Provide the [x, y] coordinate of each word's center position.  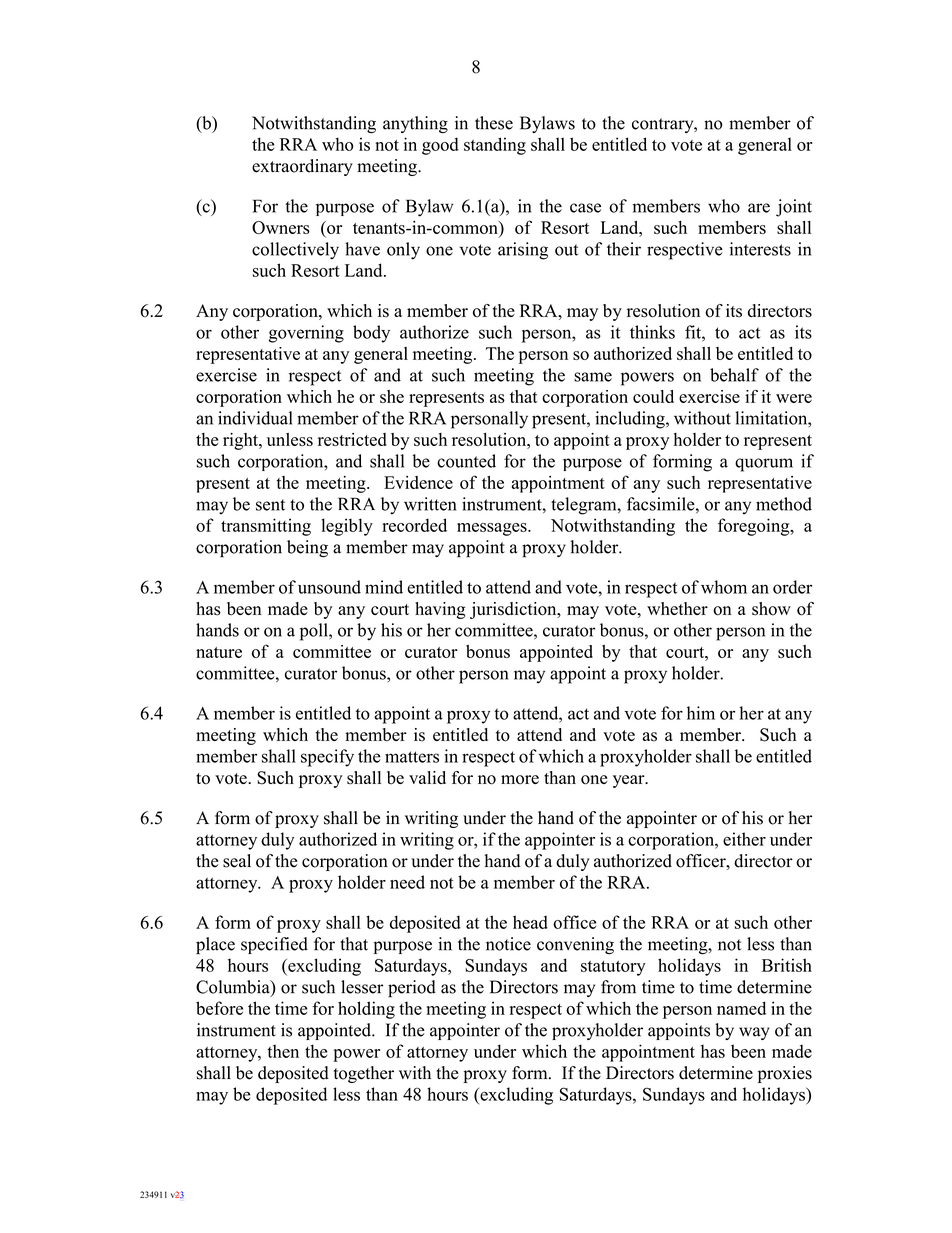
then [283, 1051]
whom [724, 587]
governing [306, 334]
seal [237, 861]
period [412, 989]
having [440, 610]
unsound [329, 587]
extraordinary [302, 167]
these [494, 123]
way [754, 1033]
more [520, 780]
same [593, 377]
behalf [734, 375]
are [759, 208]
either [744, 839]
